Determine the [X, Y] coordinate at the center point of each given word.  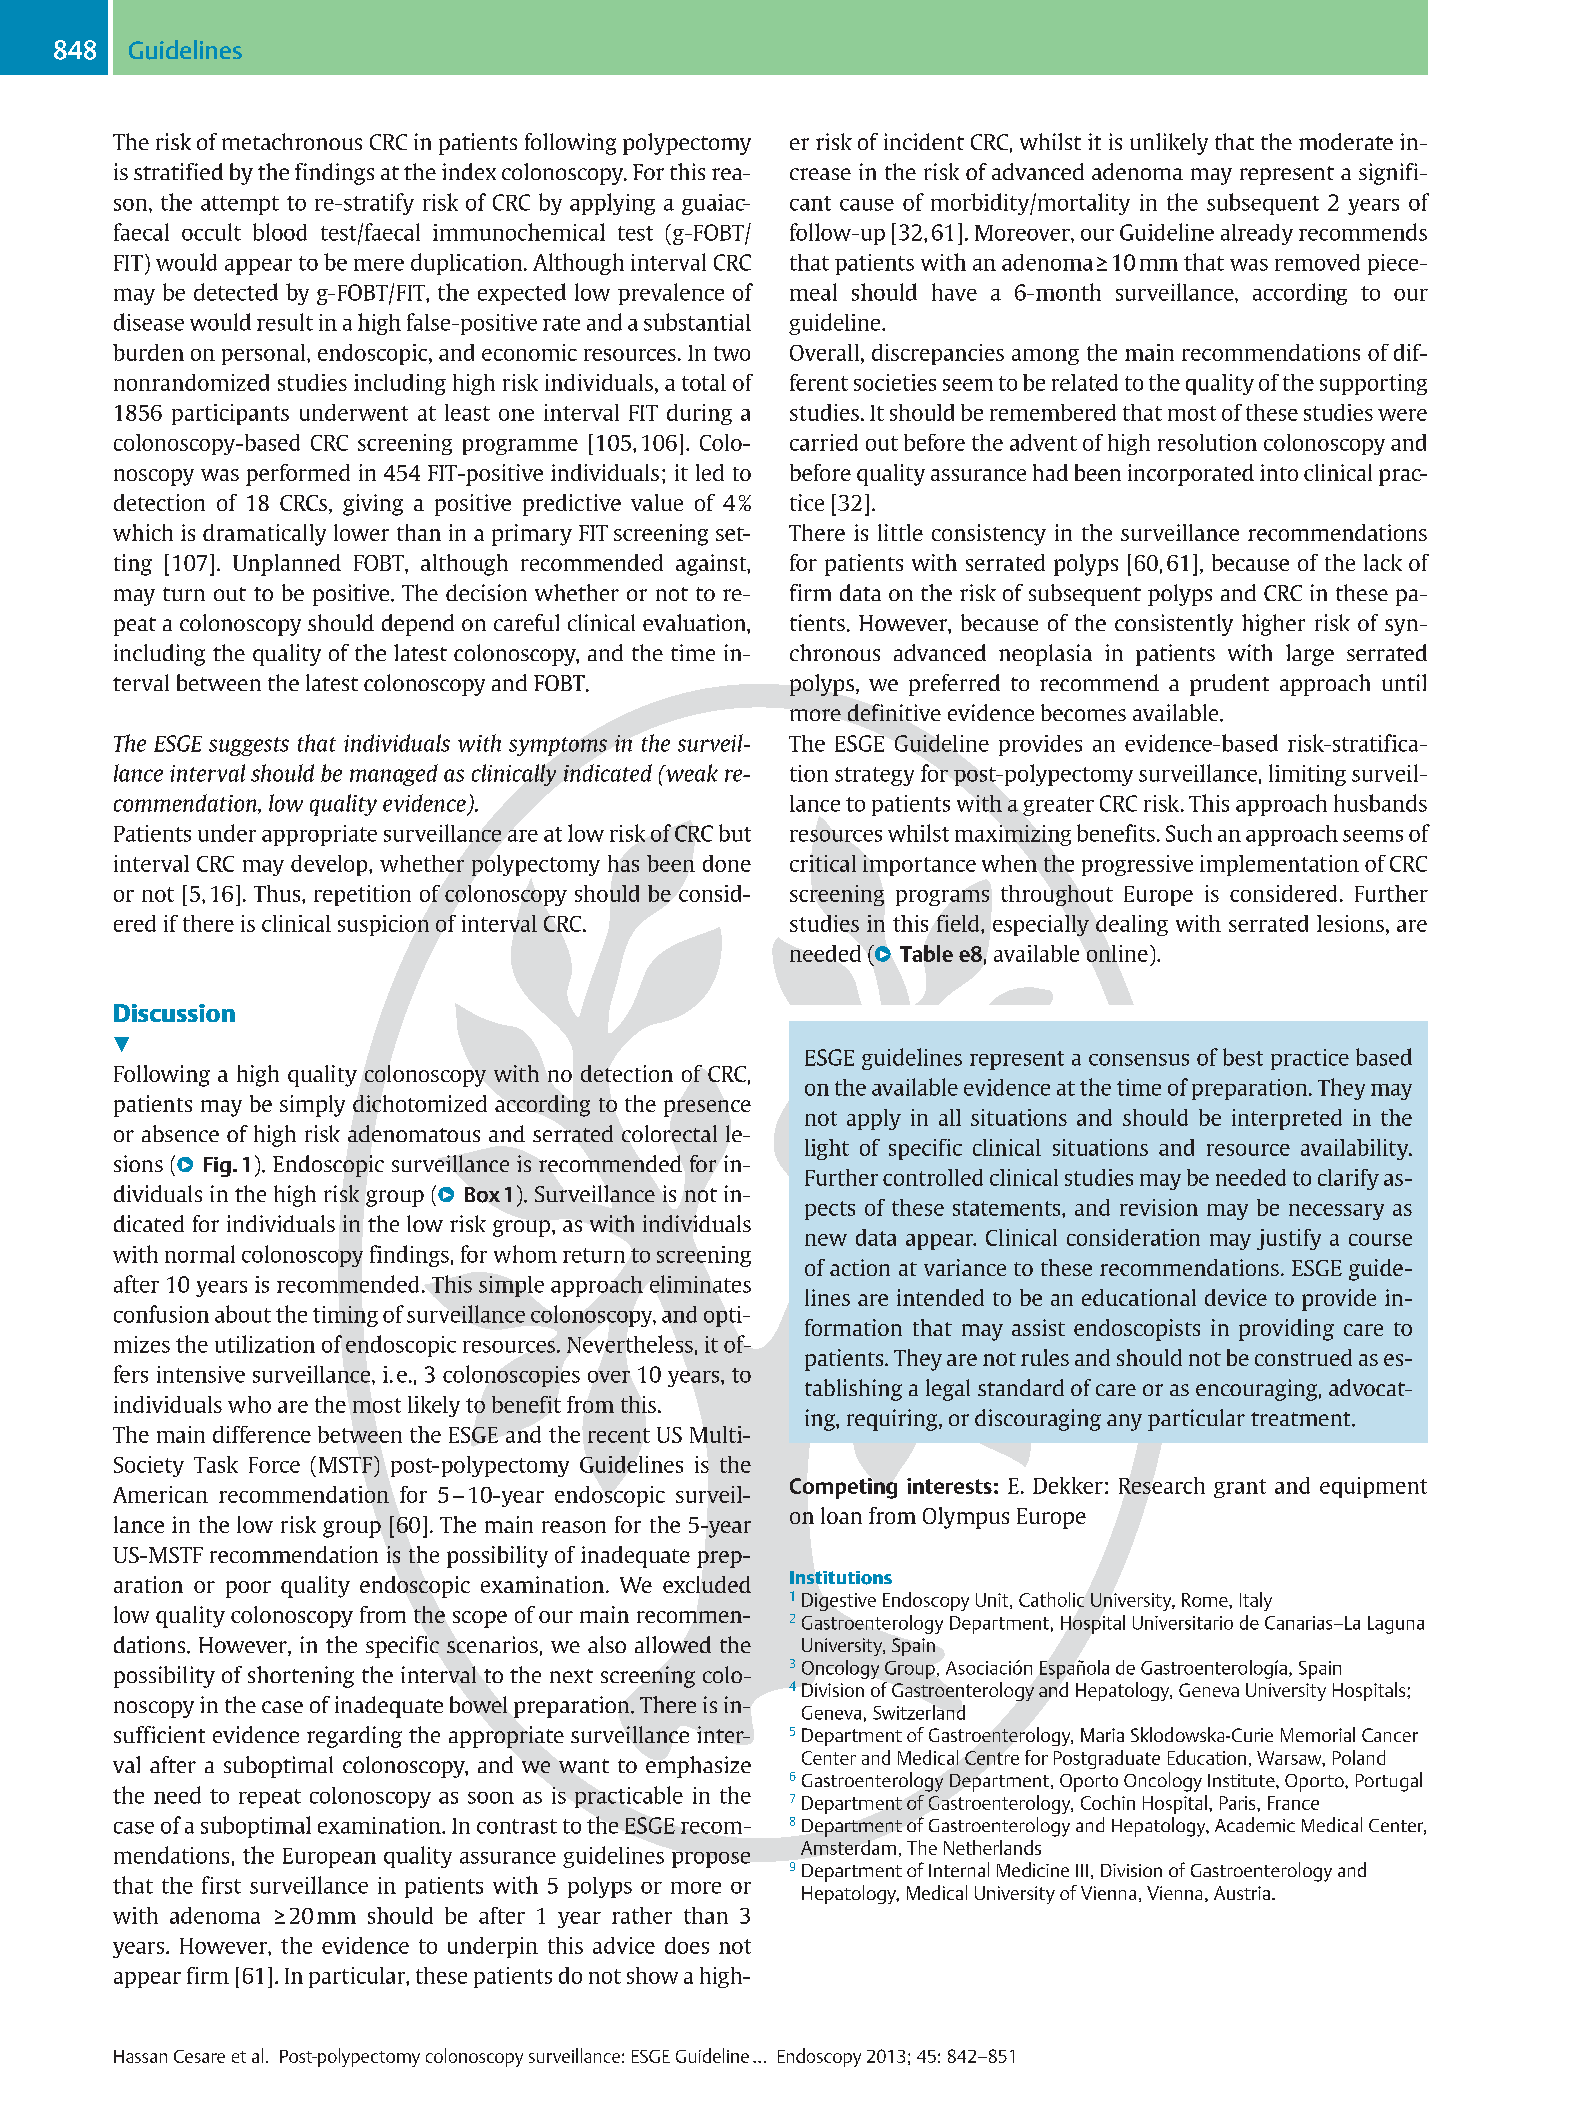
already [1257, 234]
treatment [1302, 1419]
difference [262, 1434]
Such [1189, 833]
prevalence [671, 294]
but [735, 833]
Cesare [199, 2056]
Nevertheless [630, 1344]
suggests [249, 746]
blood [280, 232]
